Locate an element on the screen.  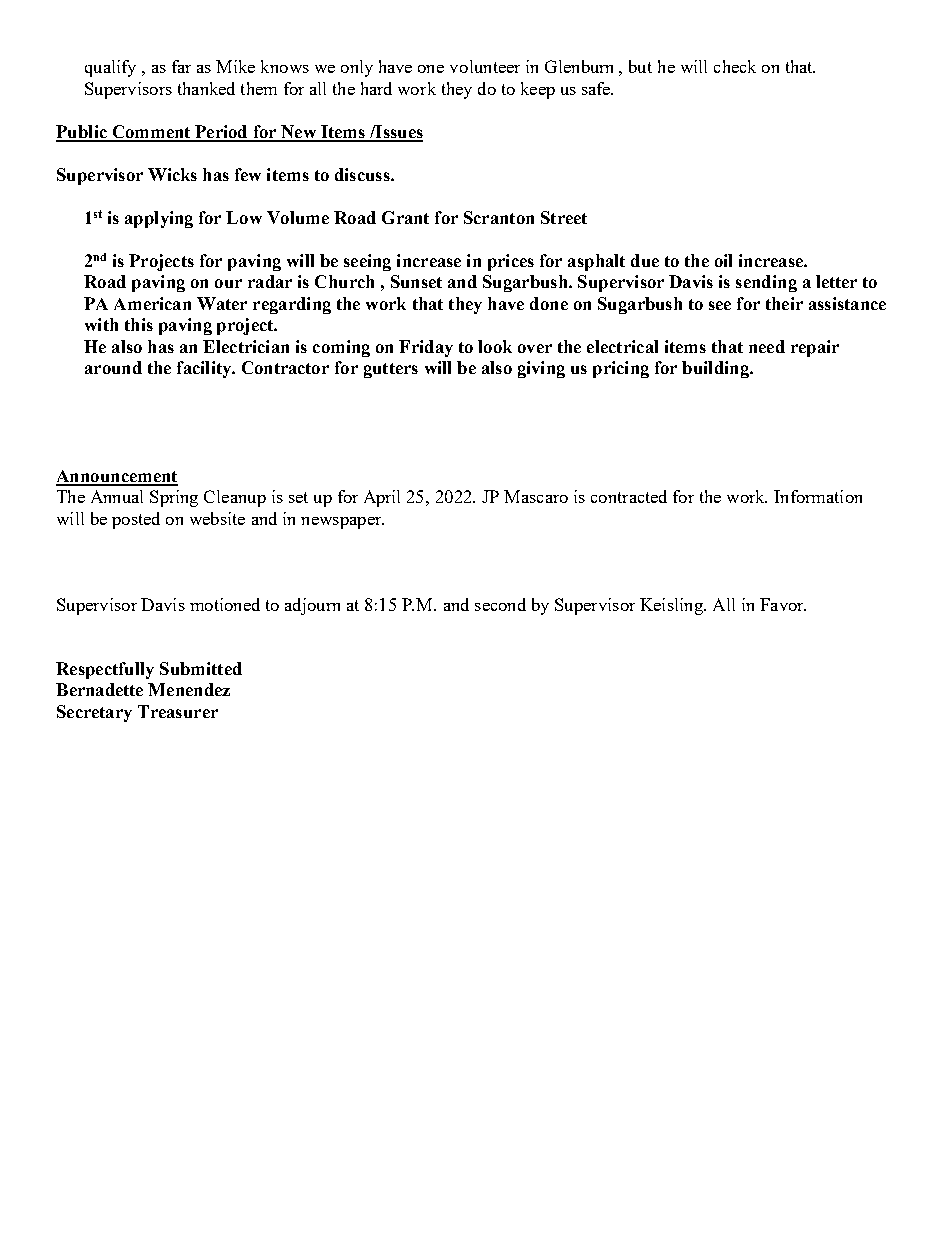
thanked is located at coordinates (206, 88).
